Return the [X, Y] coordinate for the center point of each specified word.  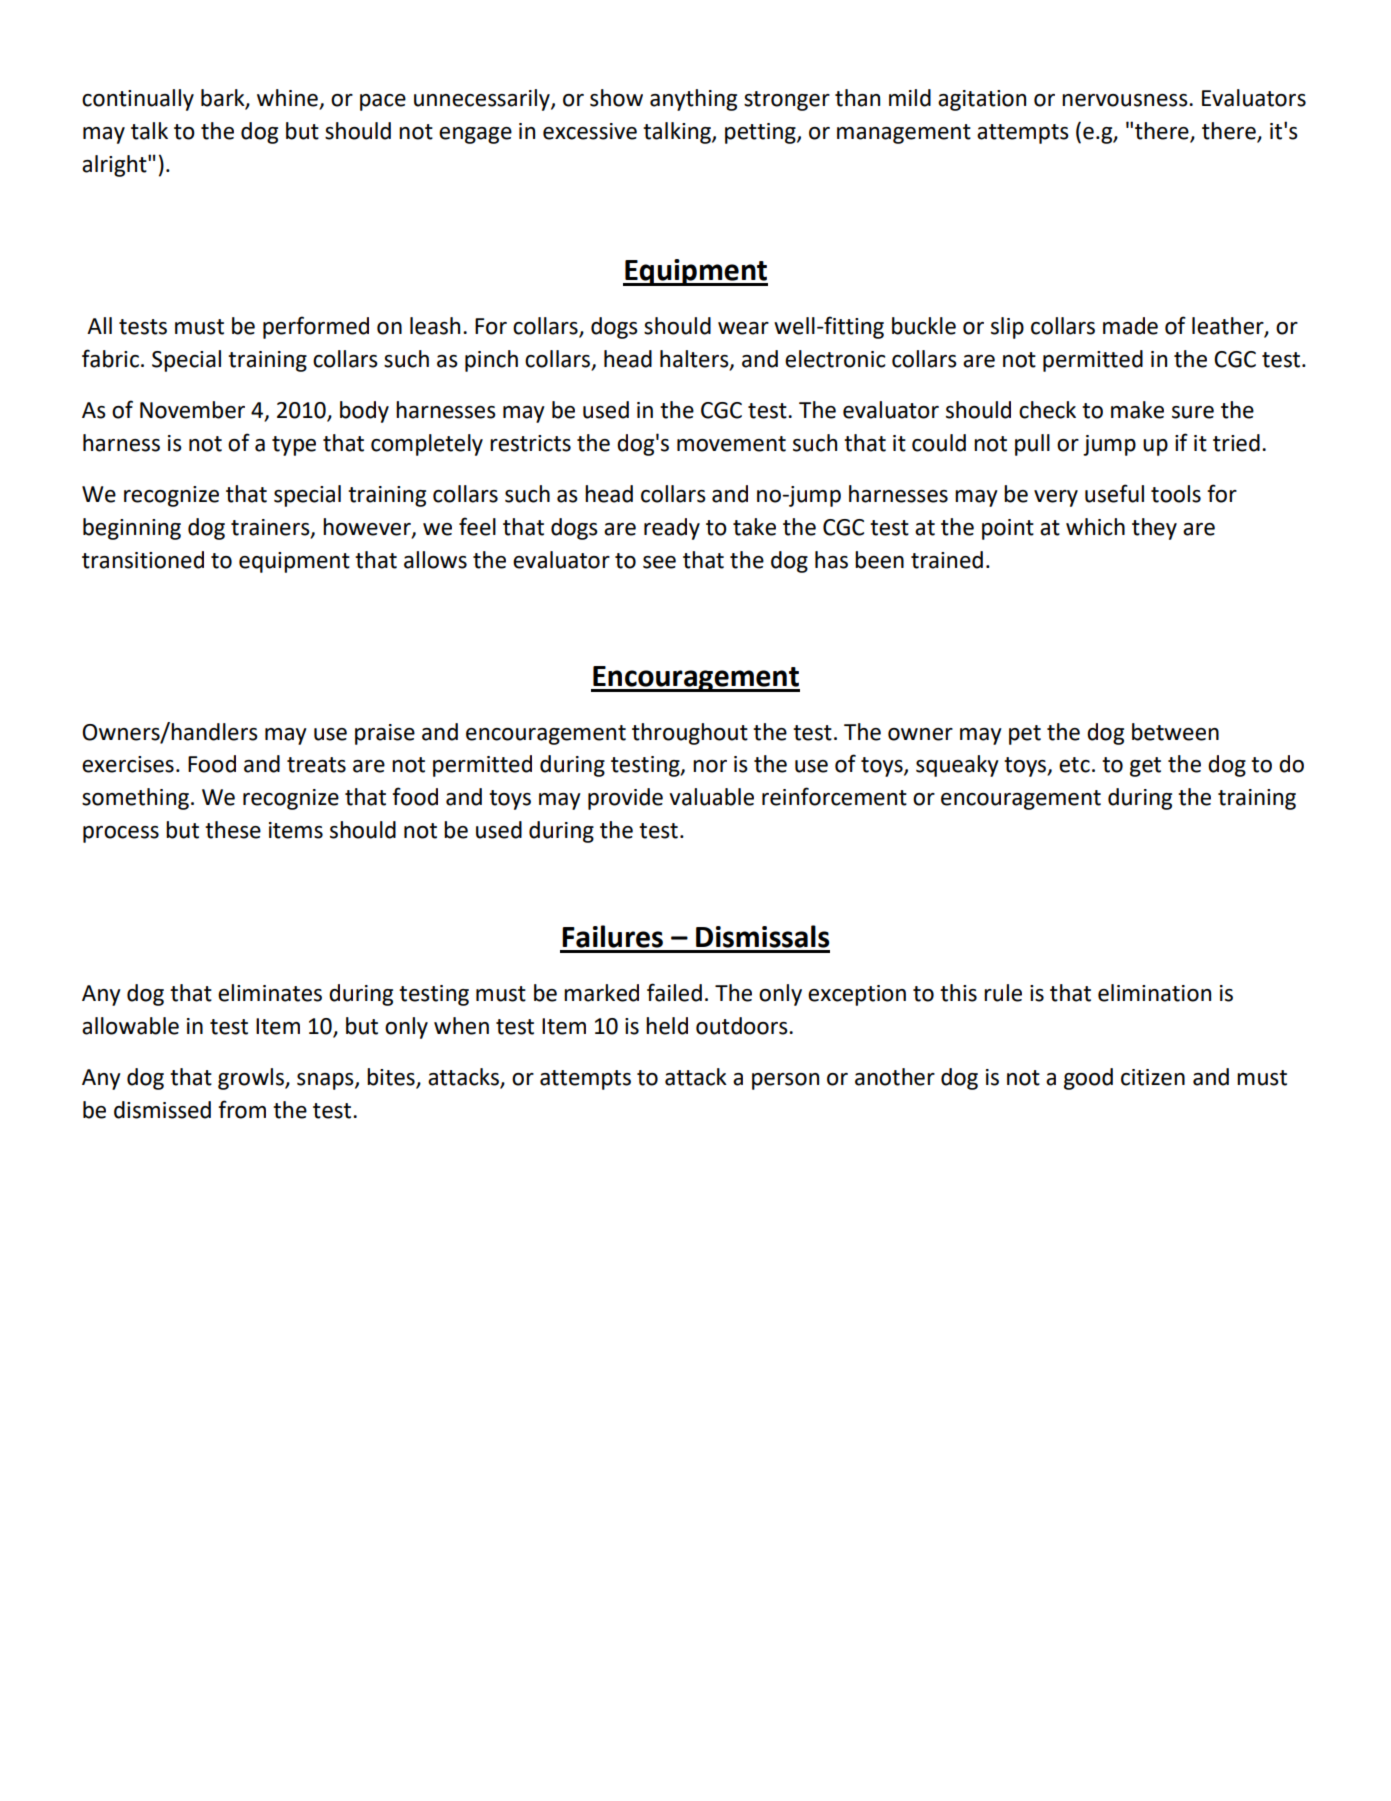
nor [710, 766]
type [294, 446]
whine [287, 98]
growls [252, 1079]
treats [316, 765]
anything [693, 100]
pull [1032, 445]
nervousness [1126, 100]
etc [1074, 765]
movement [731, 444]
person [785, 1081]
